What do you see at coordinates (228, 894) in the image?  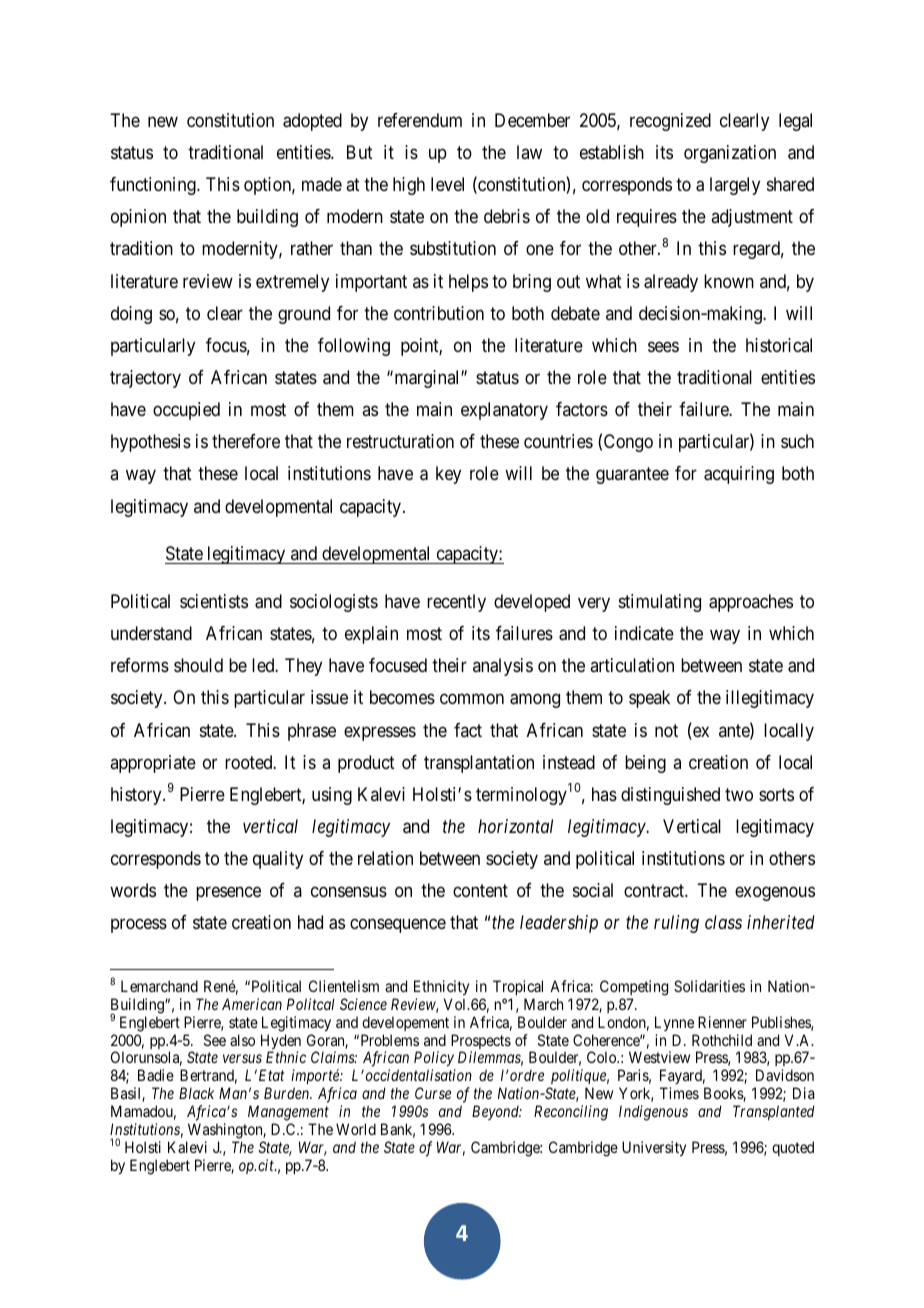 I see `presence` at bounding box center [228, 894].
